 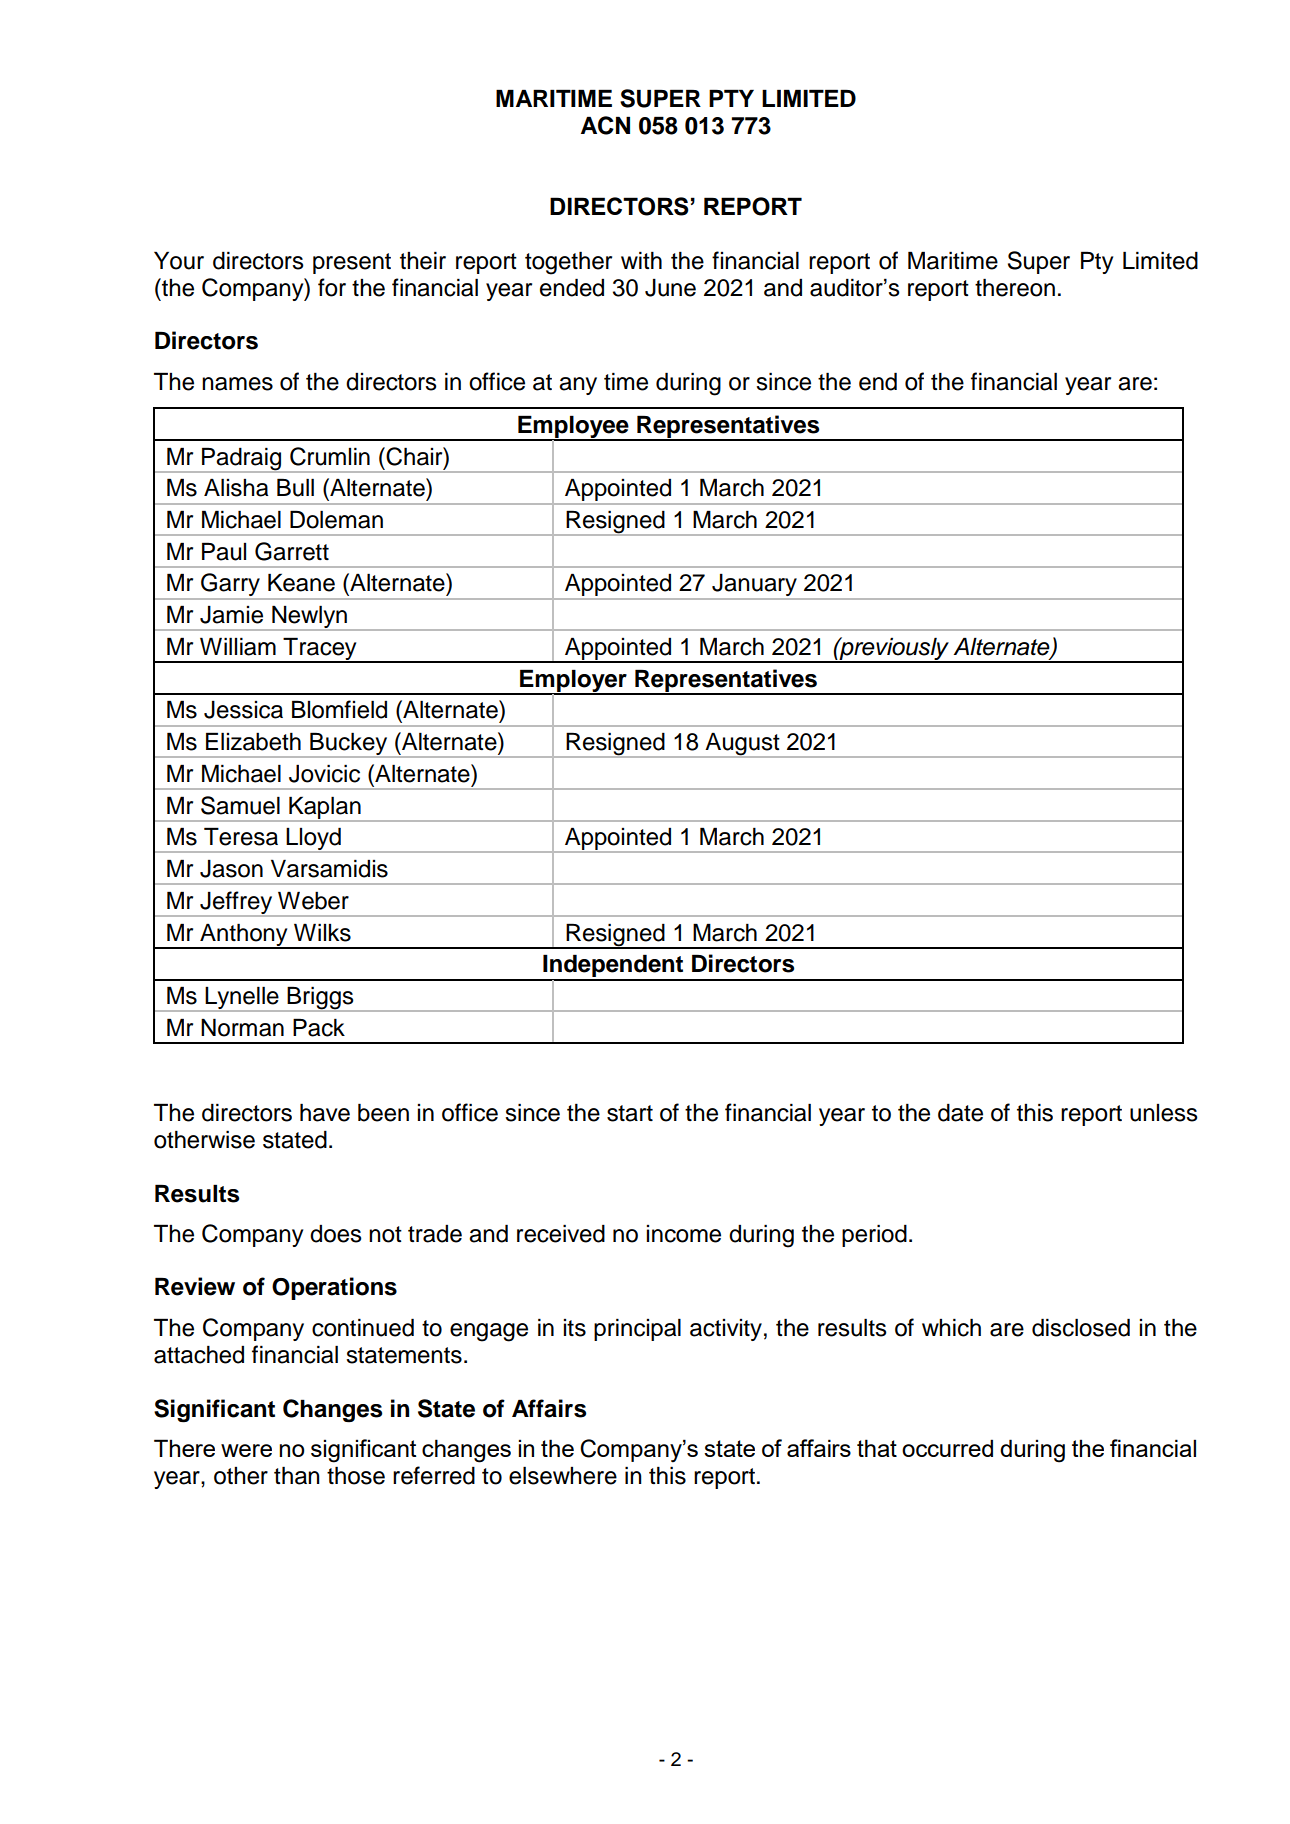 I want to click on for, so click(x=332, y=287).
